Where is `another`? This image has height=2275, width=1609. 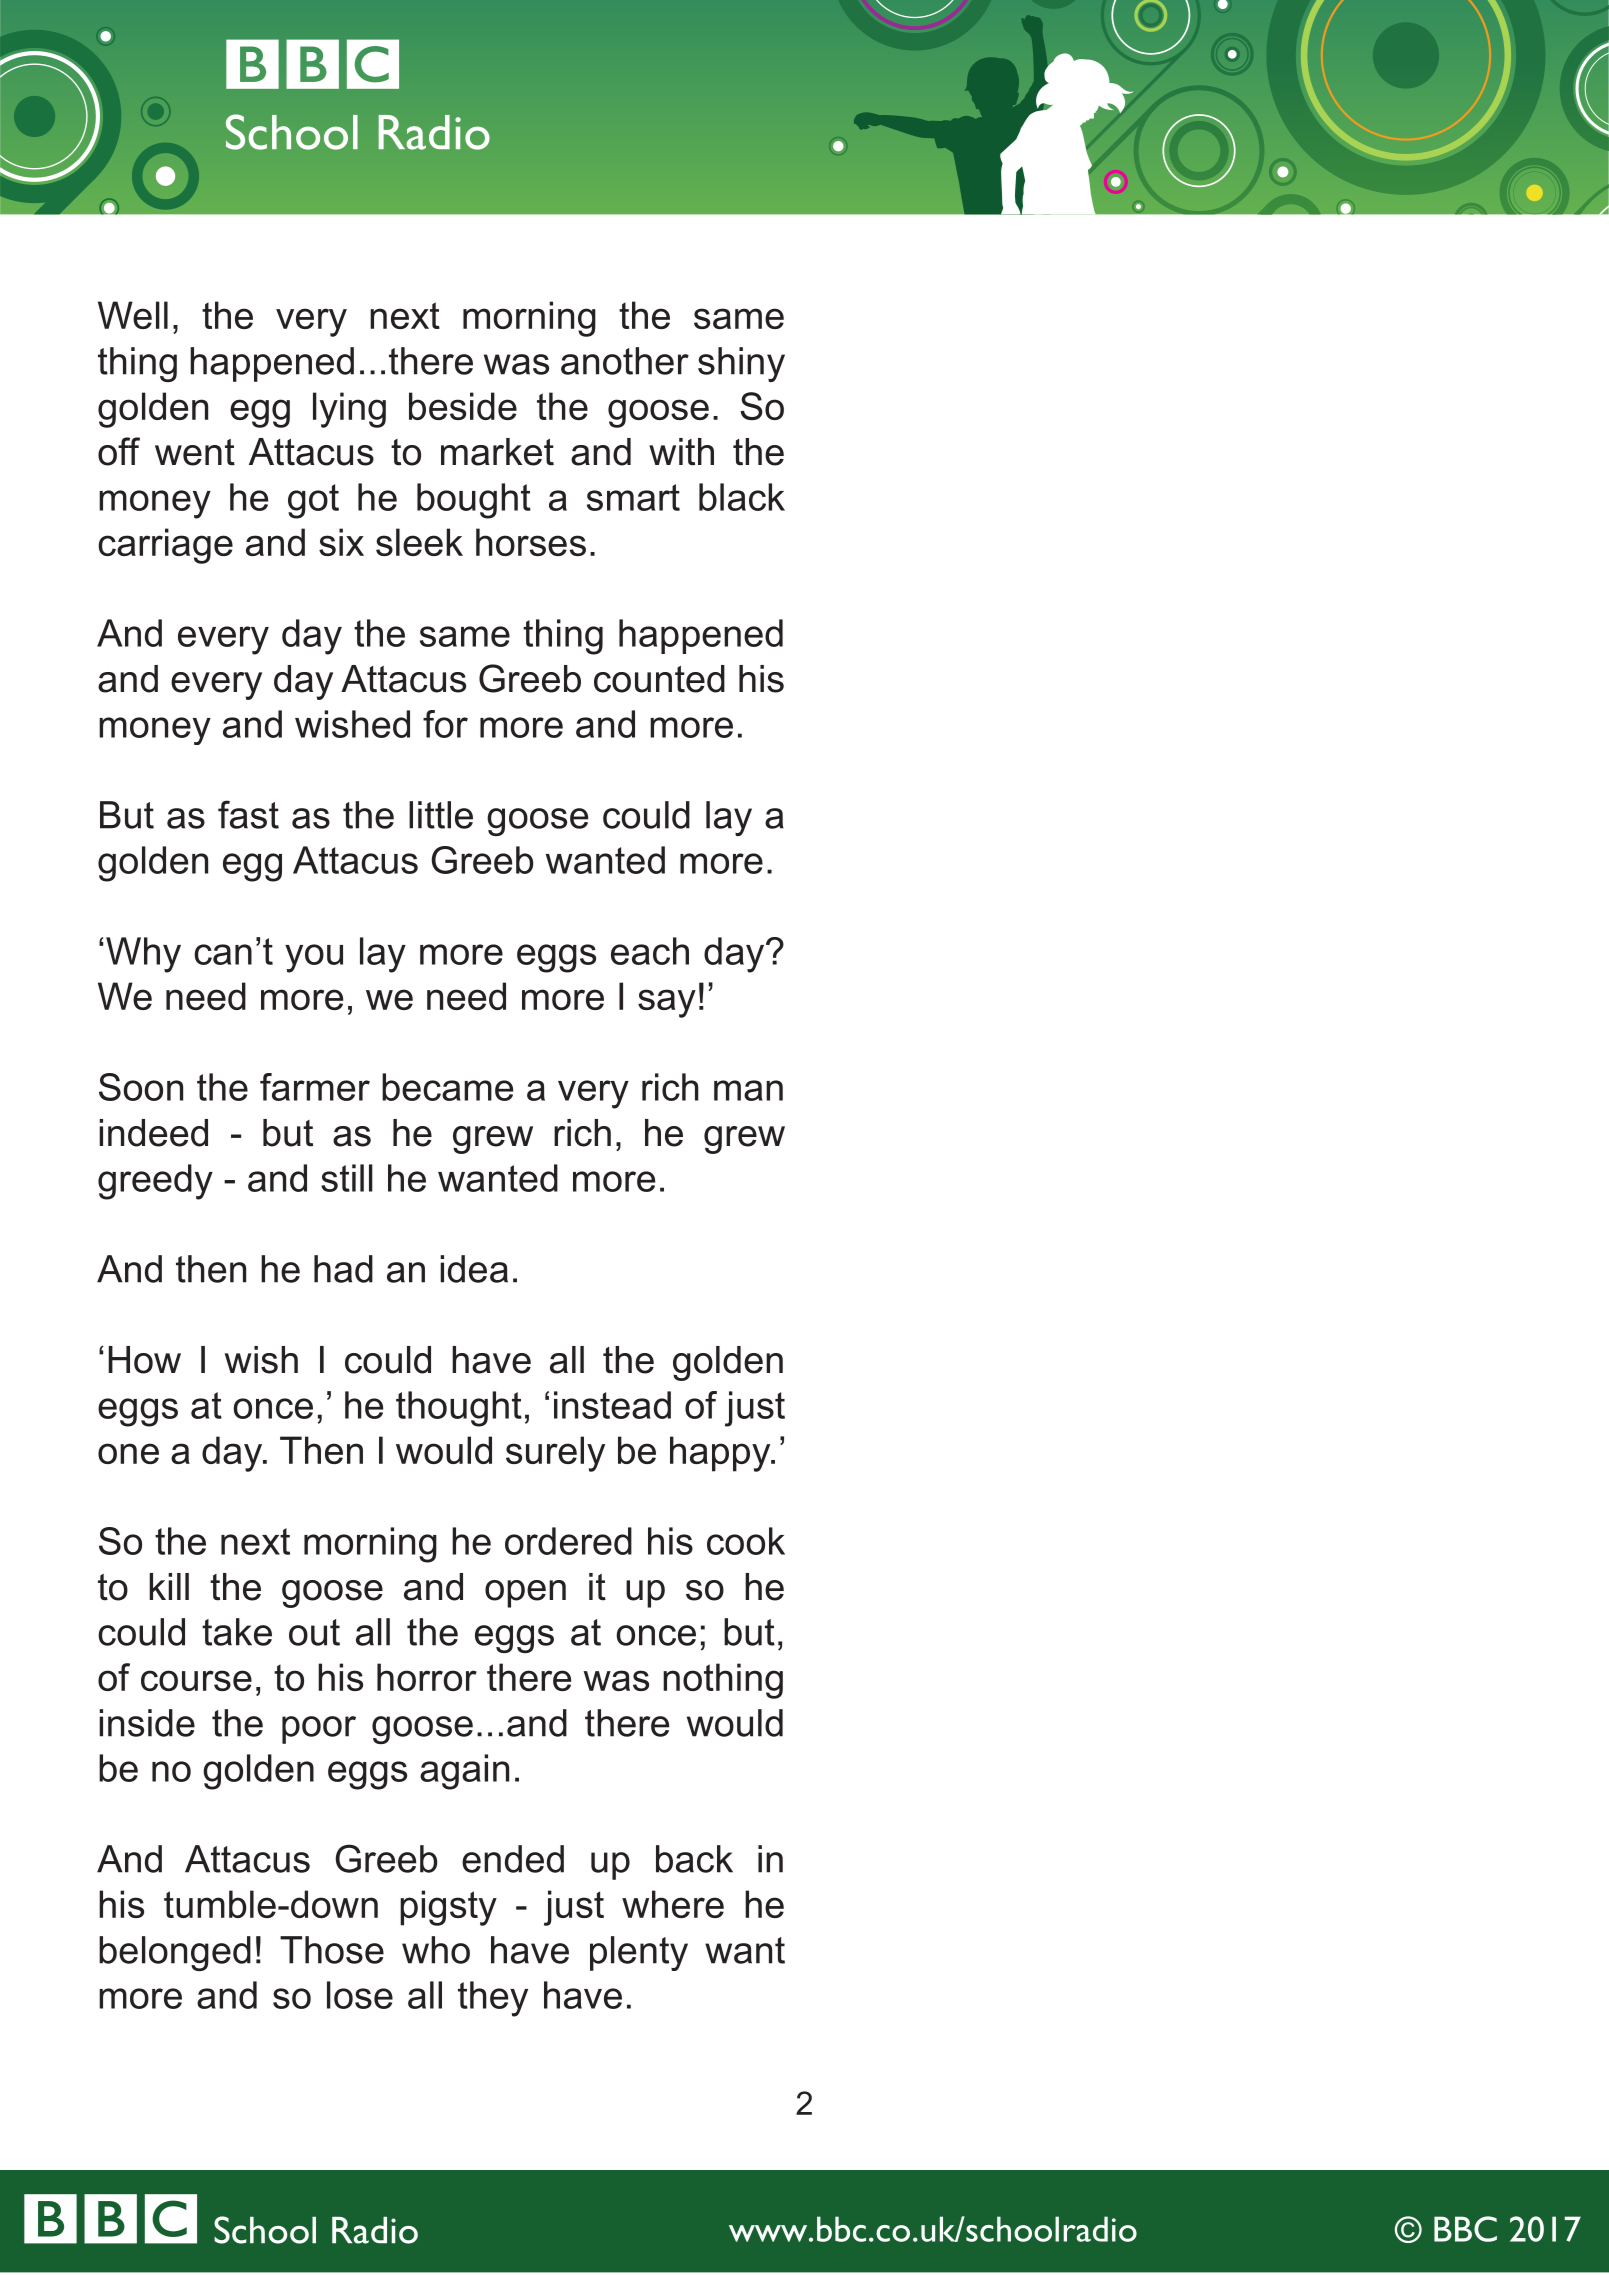 another is located at coordinates (625, 361).
